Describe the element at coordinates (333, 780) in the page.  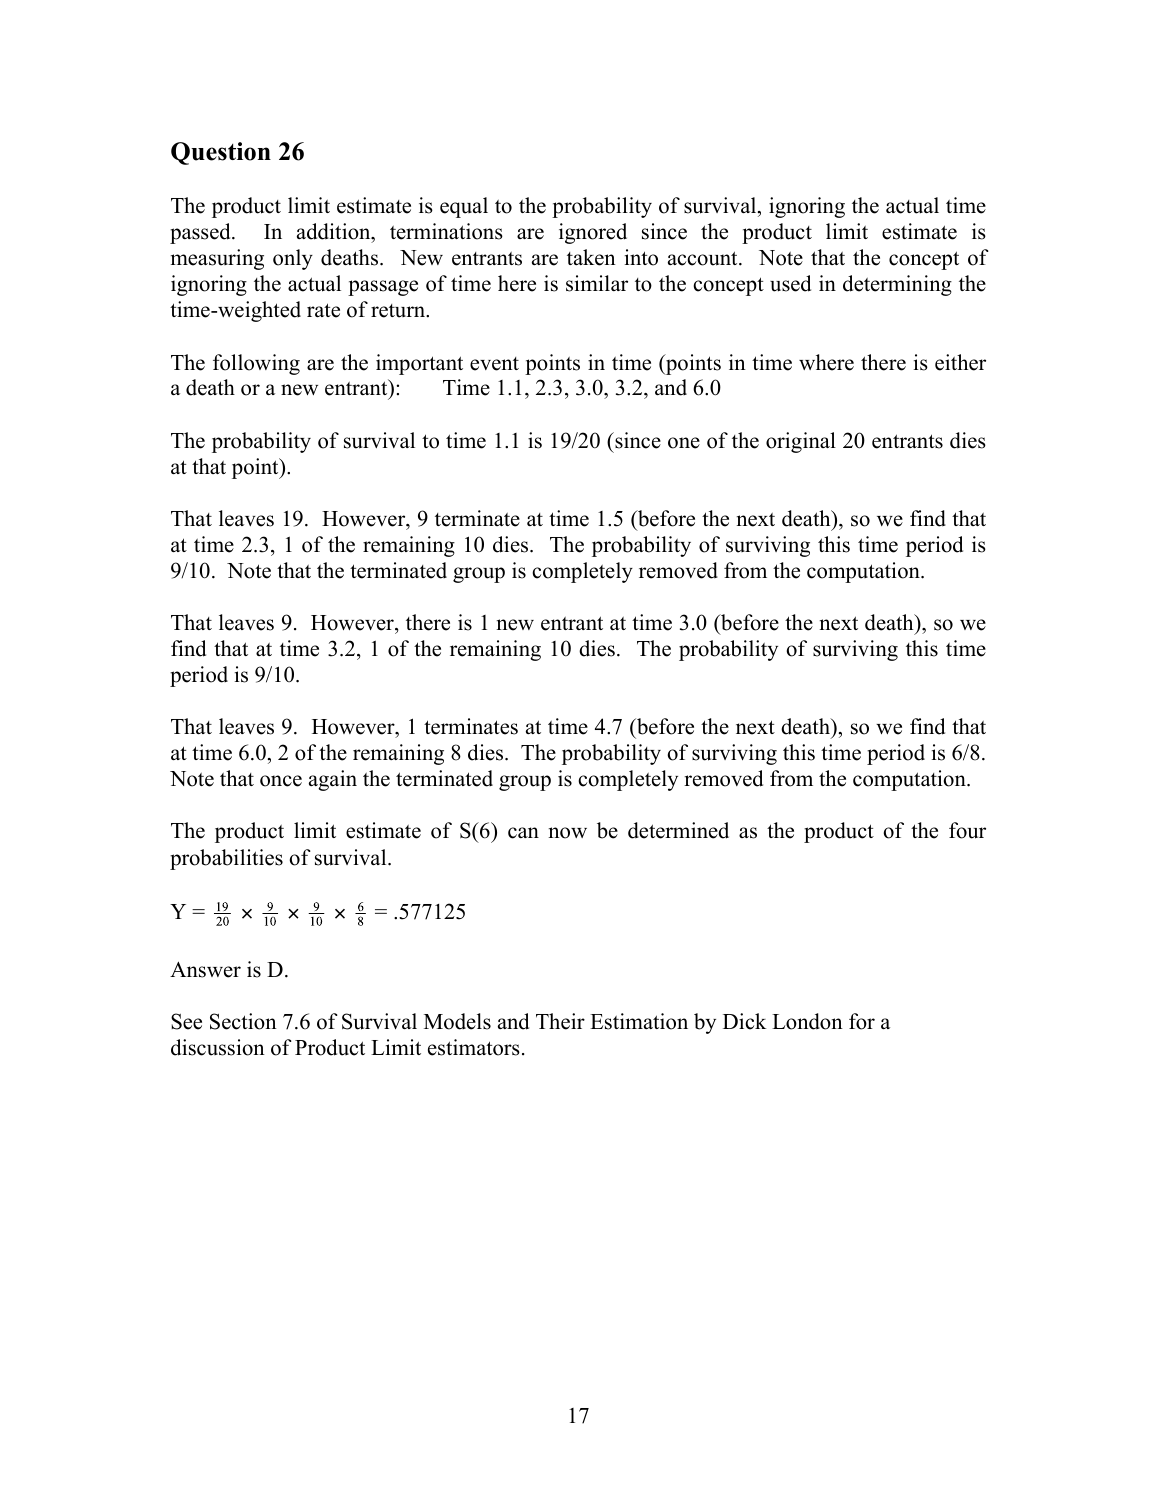
I see `again` at that location.
